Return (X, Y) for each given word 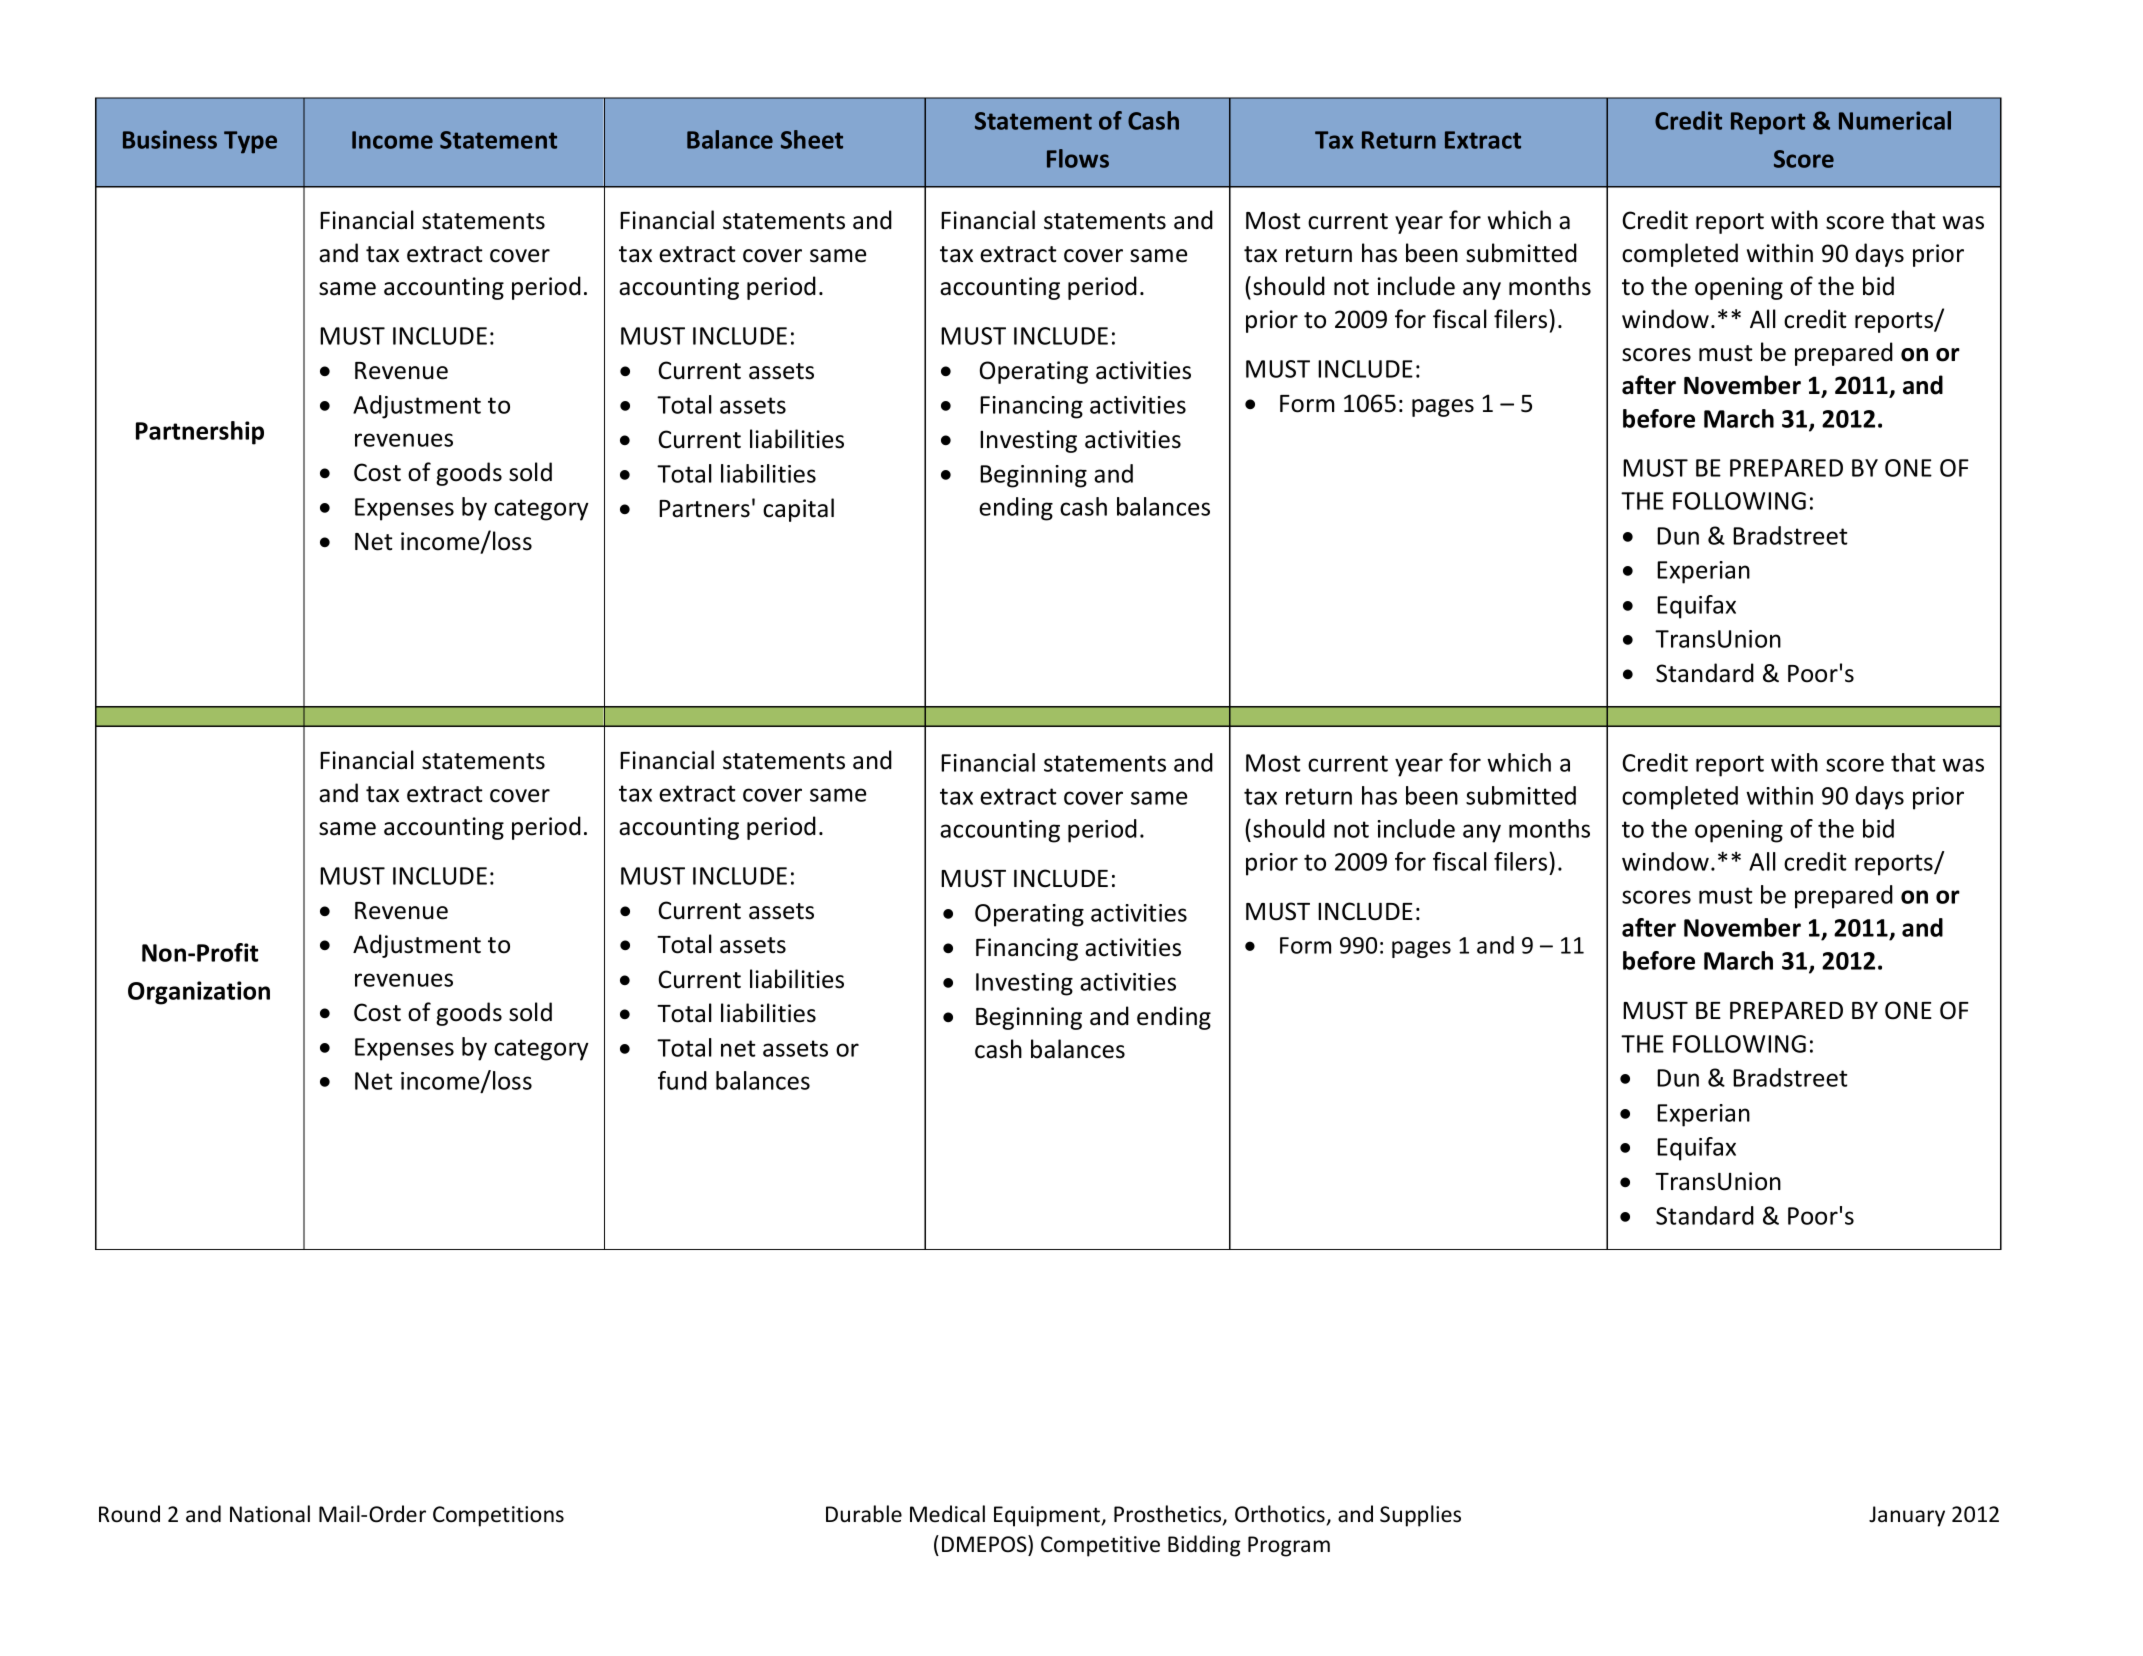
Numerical (1895, 120)
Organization (199, 993)
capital (798, 510)
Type (250, 142)
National (270, 1514)
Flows (1078, 158)
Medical (947, 1514)
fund (682, 1080)
